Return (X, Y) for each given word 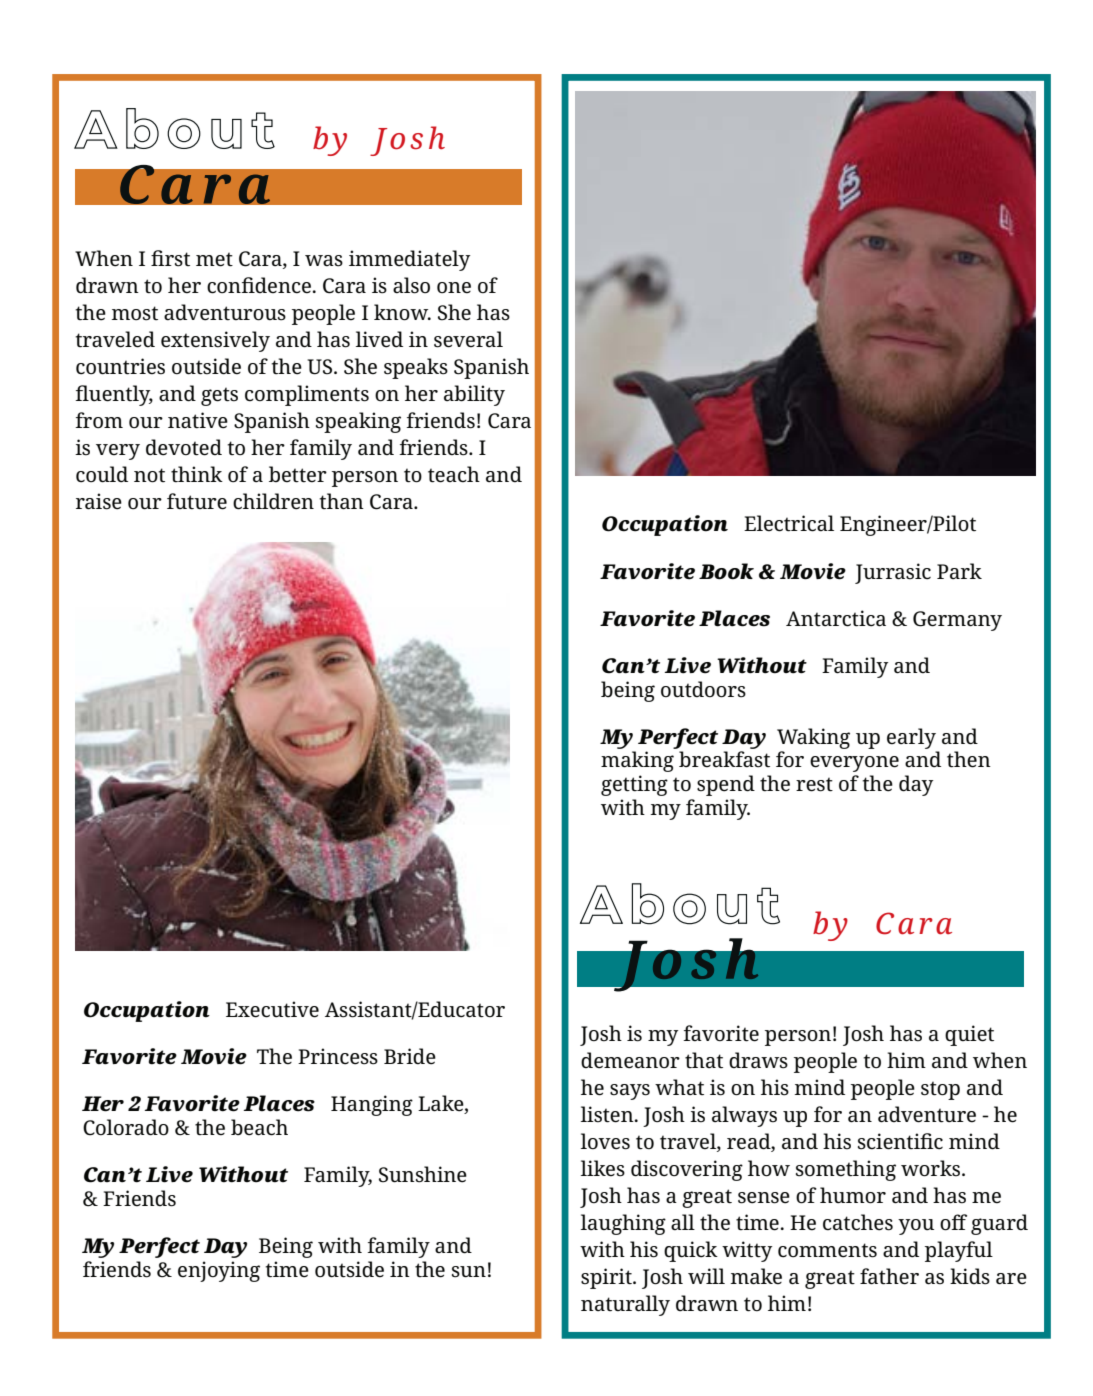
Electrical (789, 523)
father (889, 1276)
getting (634, 785)
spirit (607, 1278)
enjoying (219, 1271)
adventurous (225, 312)
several (468, 339)
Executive (272, 1009)
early (911, 738)
